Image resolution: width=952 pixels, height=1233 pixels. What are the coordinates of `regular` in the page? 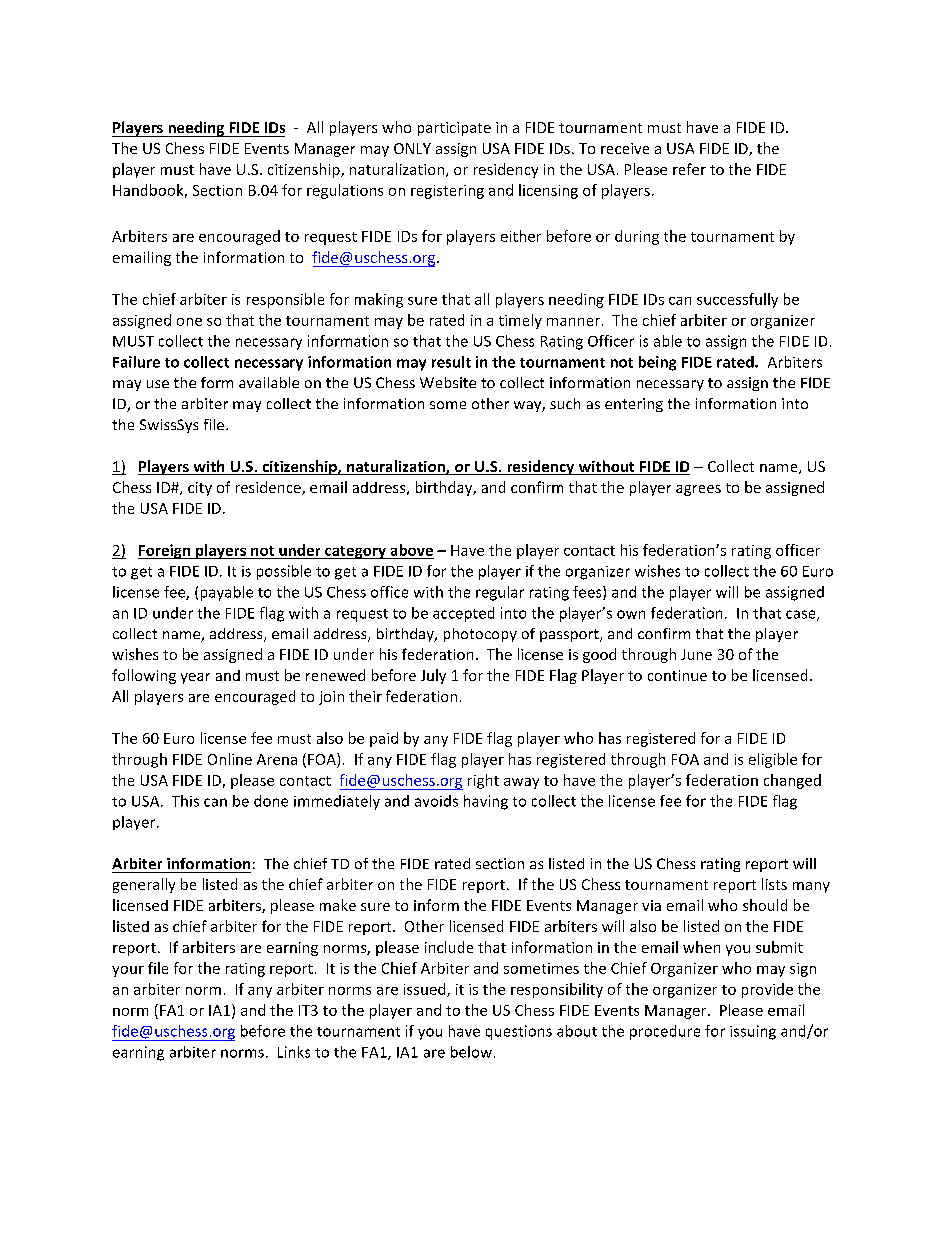 It's located at (500, 593).
